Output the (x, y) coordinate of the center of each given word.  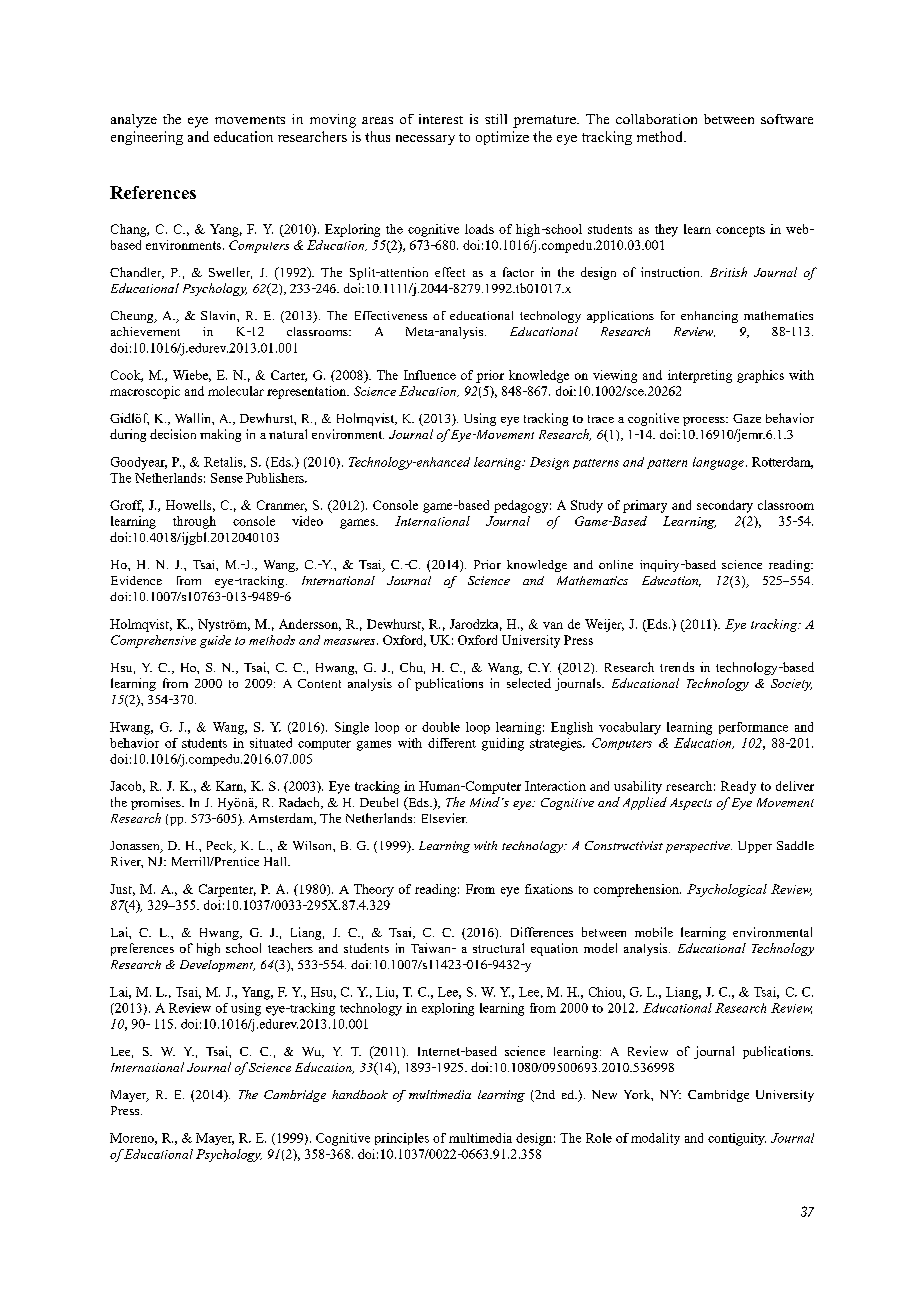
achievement (145, 331)
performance (753, 728)
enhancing (709, 317)
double (441, 727)
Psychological (727, 890)
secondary (725, 506)
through (194, 522)
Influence (430, 375)
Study (587, 506)
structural (498, 948)
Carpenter (227, 890)
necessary (425, 140)
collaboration (656, 119)
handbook (360, 1094)
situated (271, 743)
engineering (147, 138)
